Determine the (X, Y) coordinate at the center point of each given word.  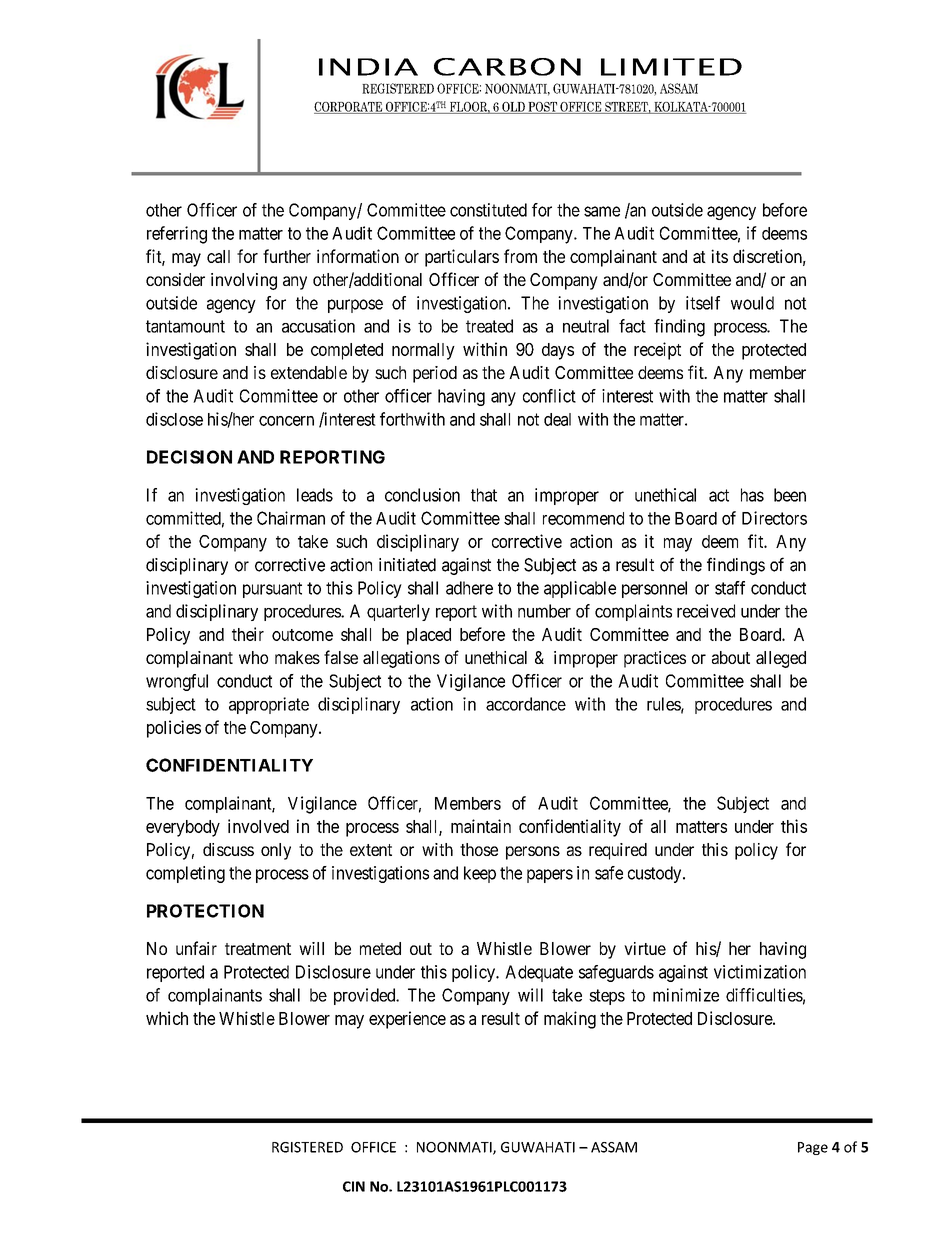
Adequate (539, 973)
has (752, 495)
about (731, 657)
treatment (258, 949)
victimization (760, 972)
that (484, 495)
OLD (513, 108)
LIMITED (671, 67)
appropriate (269, 705)
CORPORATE (349, 108)
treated (489, 326)
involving (244, 281)
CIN (354, 1186)
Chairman (291, 518)
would (752, 303)
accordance (526, 704)
